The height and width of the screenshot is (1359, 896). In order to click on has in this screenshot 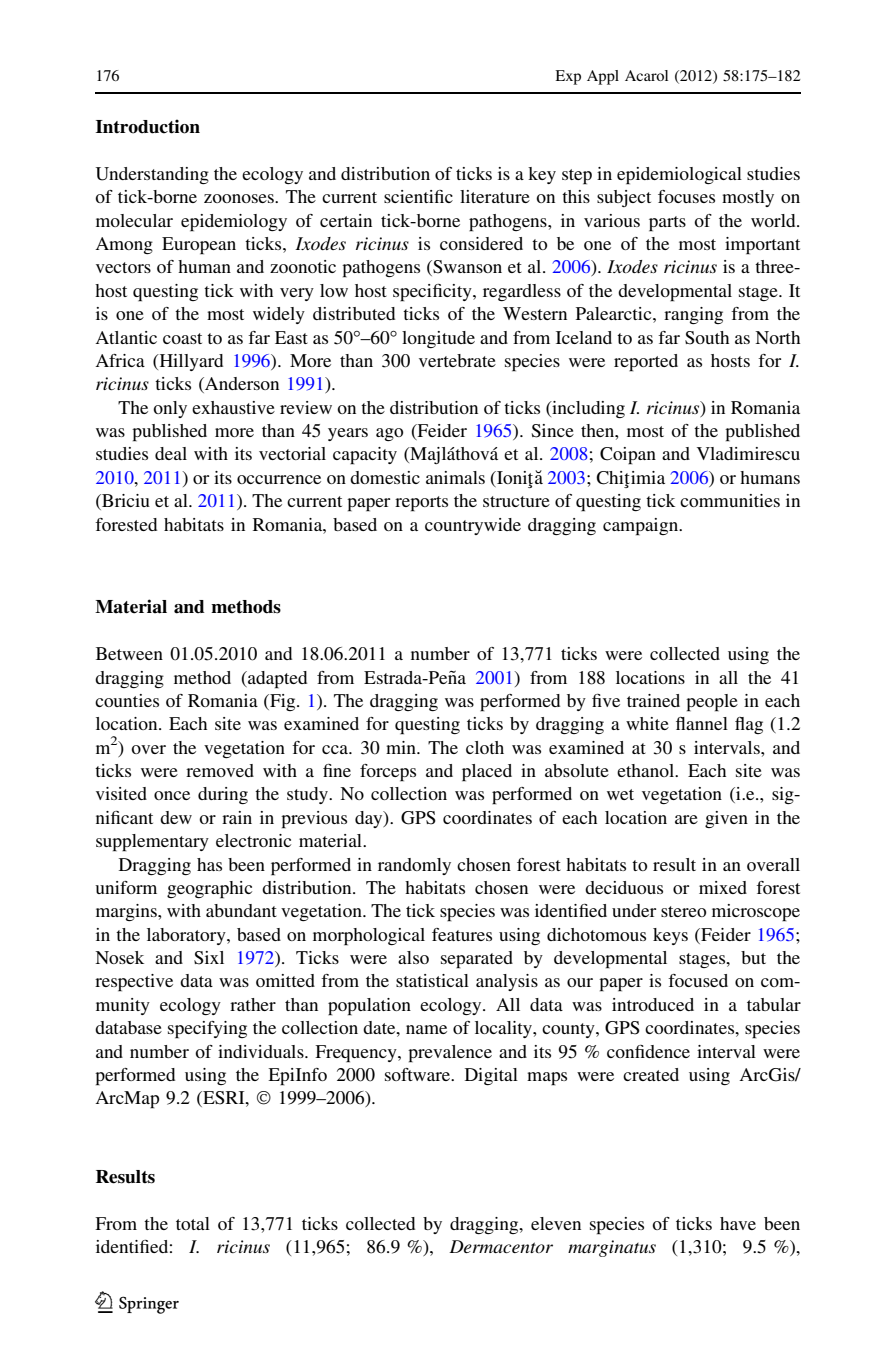, I will do `click(209, 864)`.
